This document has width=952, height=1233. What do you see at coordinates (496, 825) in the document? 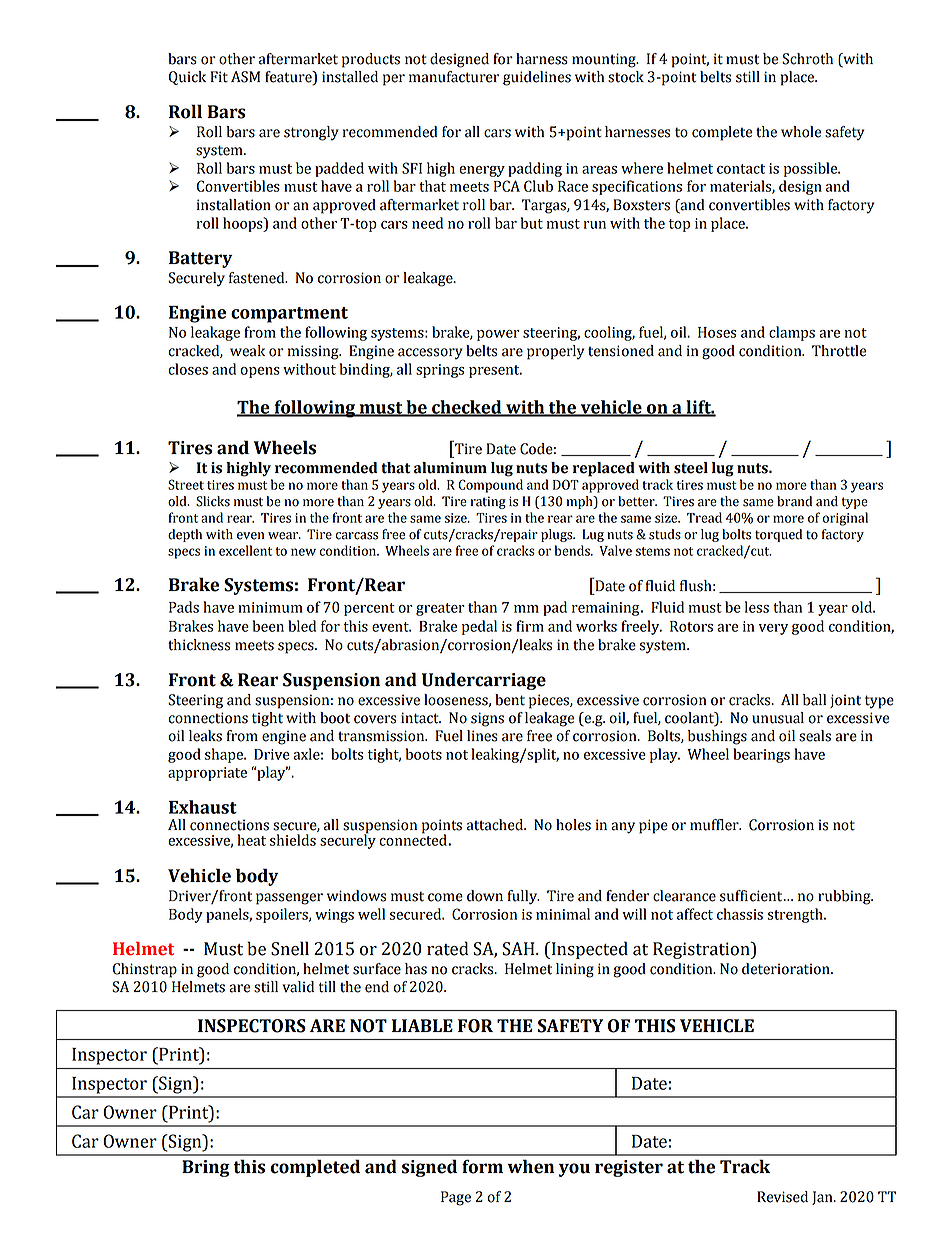
I see `attached` at bounding box center [496, 825].
